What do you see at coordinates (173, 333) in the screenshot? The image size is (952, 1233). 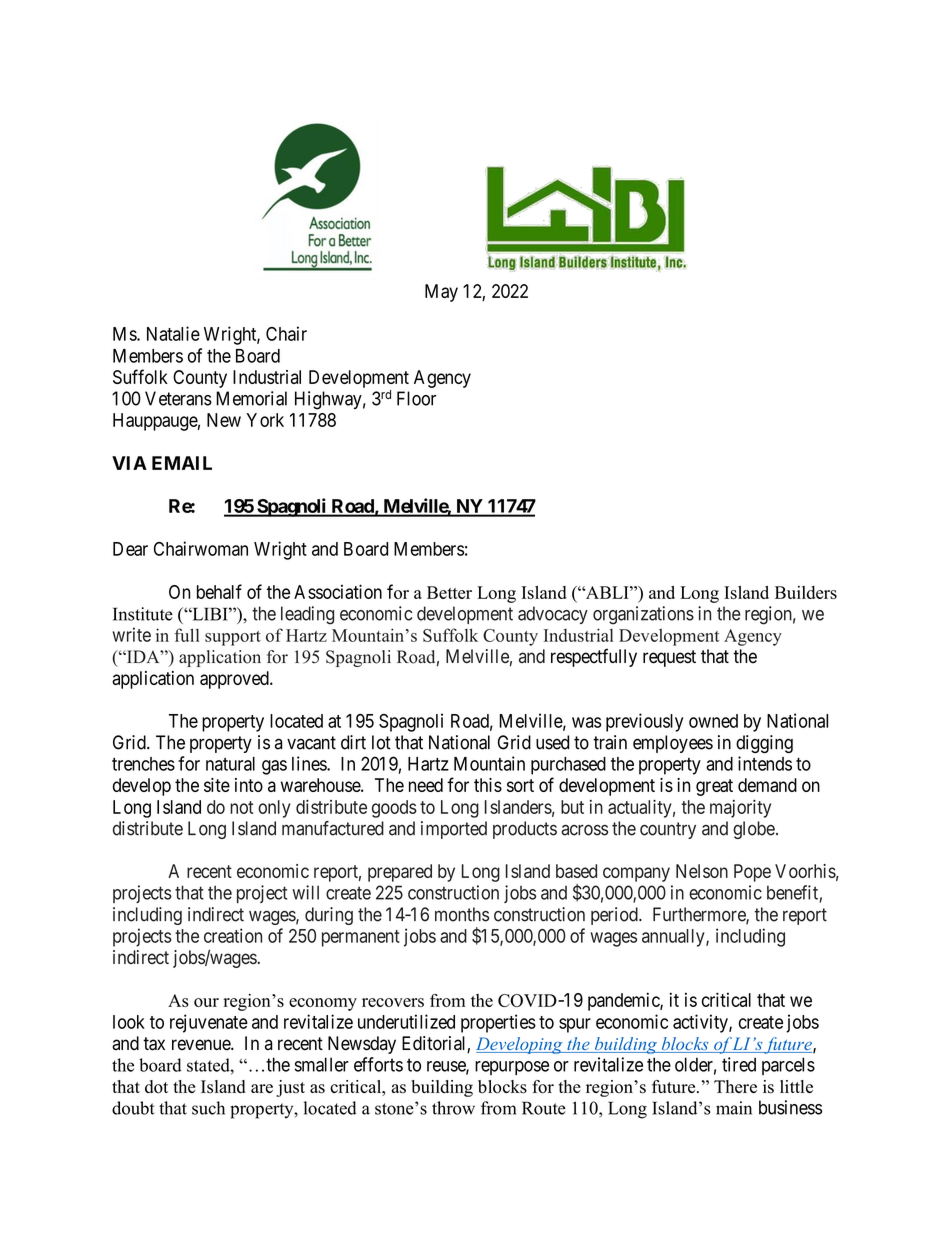 I see `Natalie` at bounding box center [173, 333].
